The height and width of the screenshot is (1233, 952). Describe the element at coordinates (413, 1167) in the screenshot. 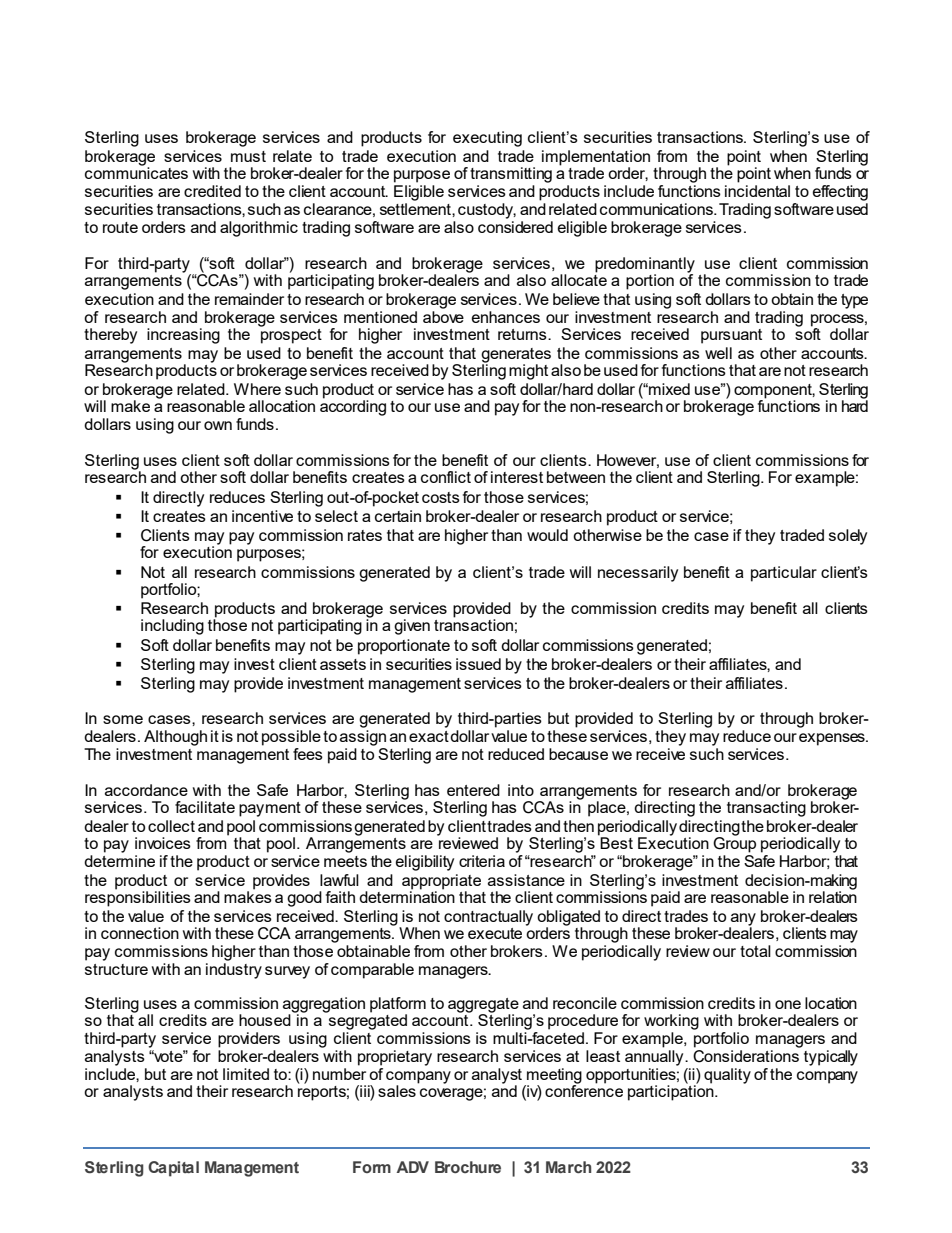

I see `ADV` at that location.
